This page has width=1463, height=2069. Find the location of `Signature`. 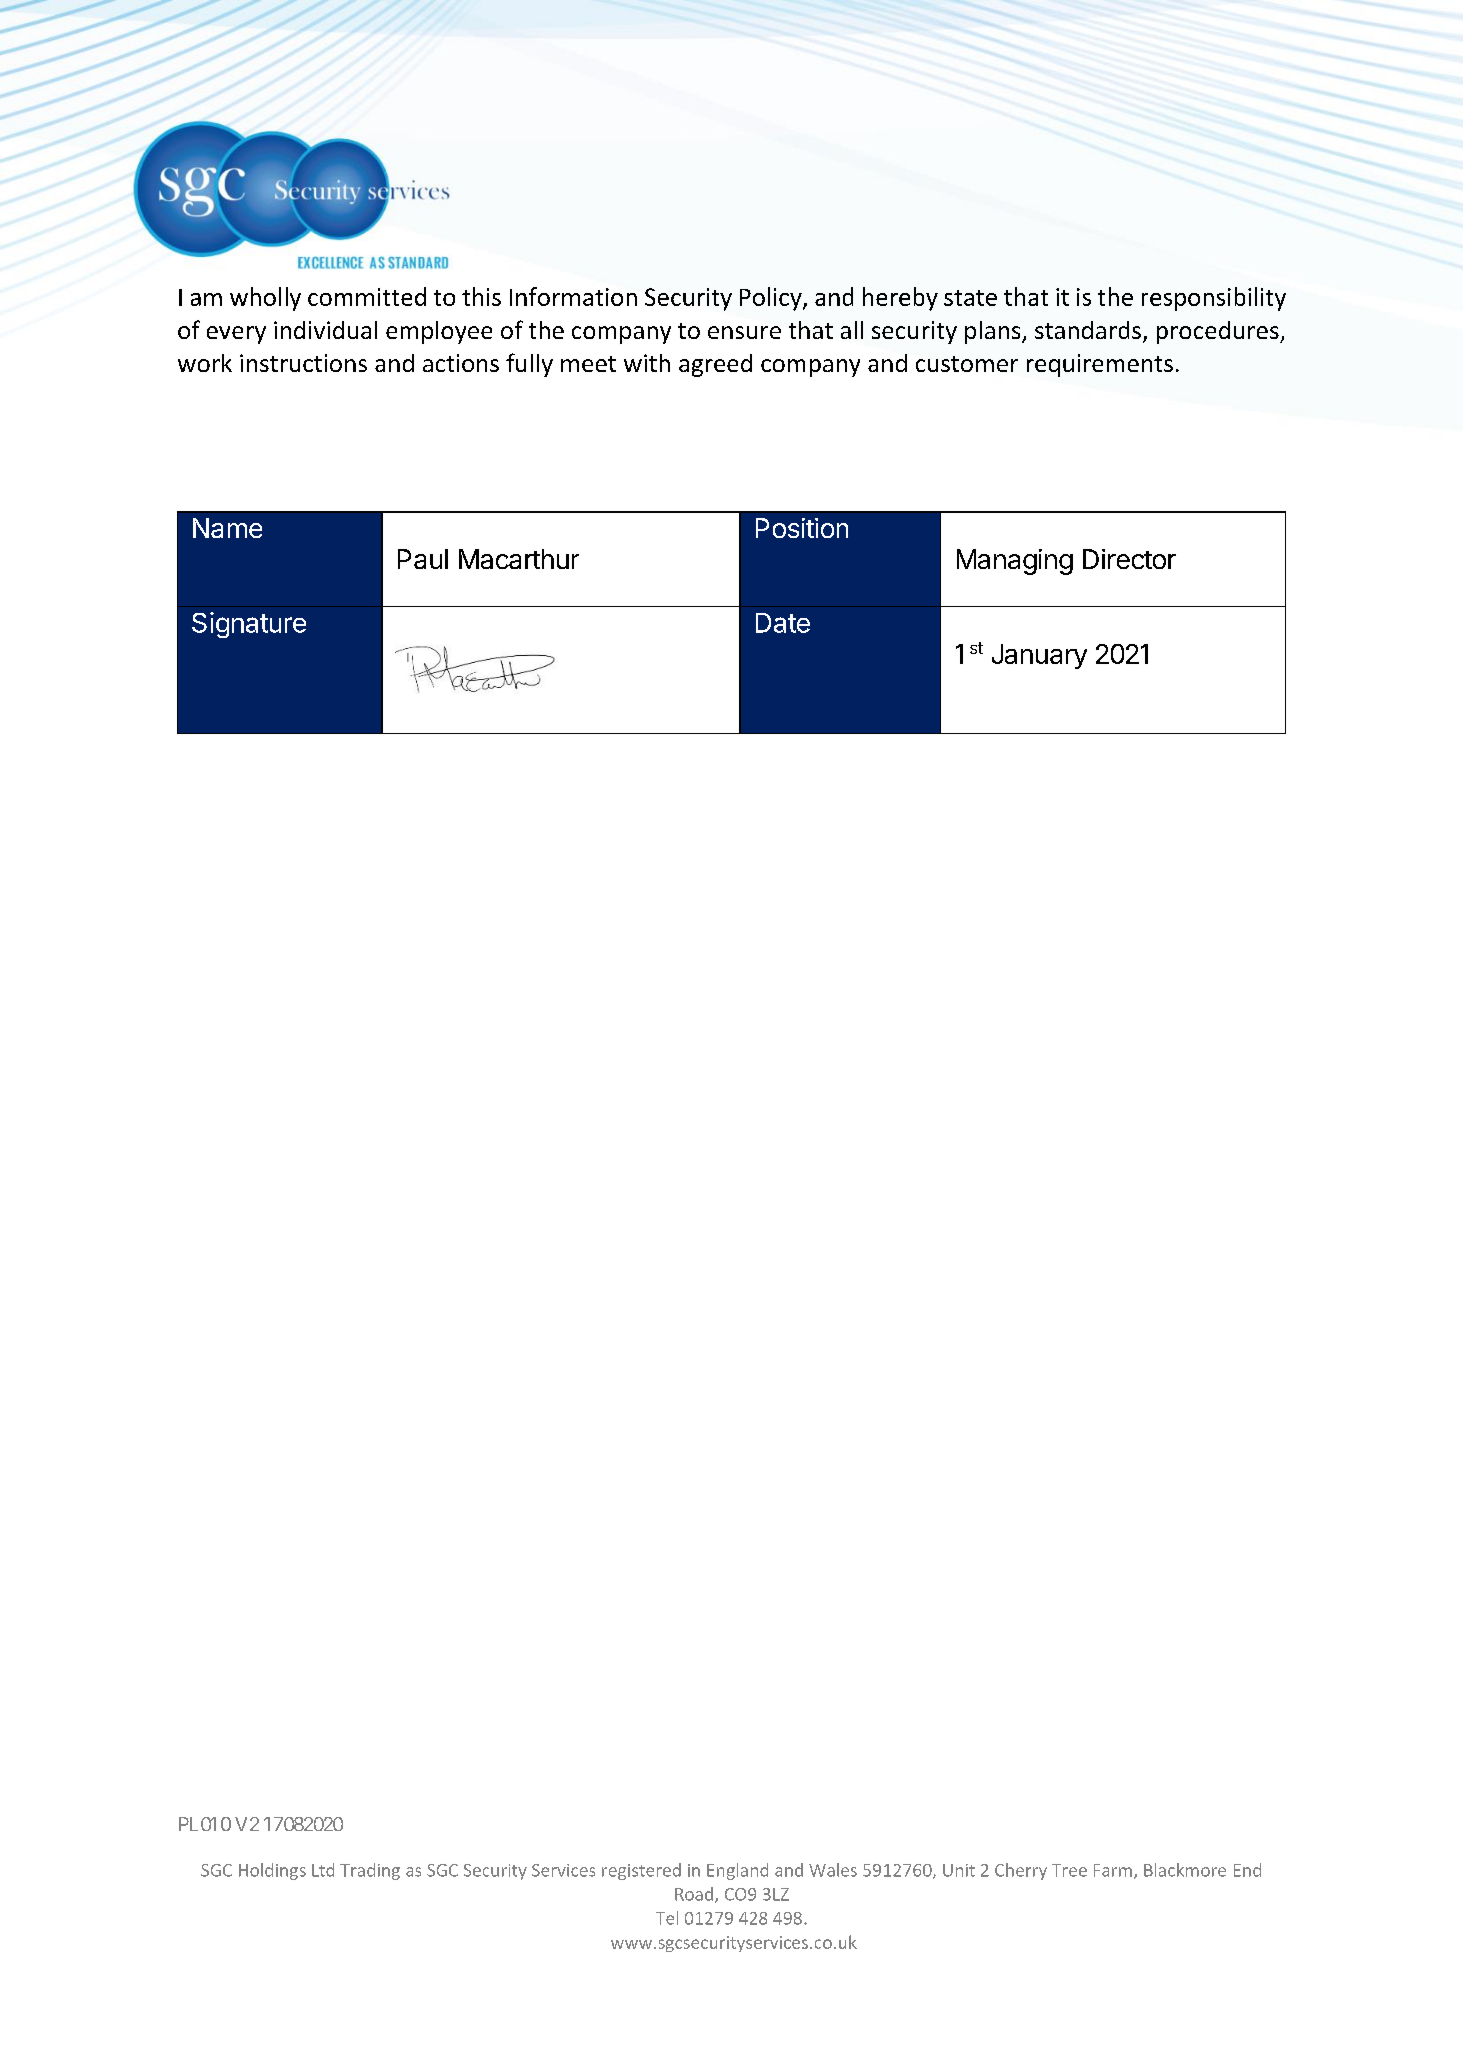

Signature is located at coordinates (249, 625).
